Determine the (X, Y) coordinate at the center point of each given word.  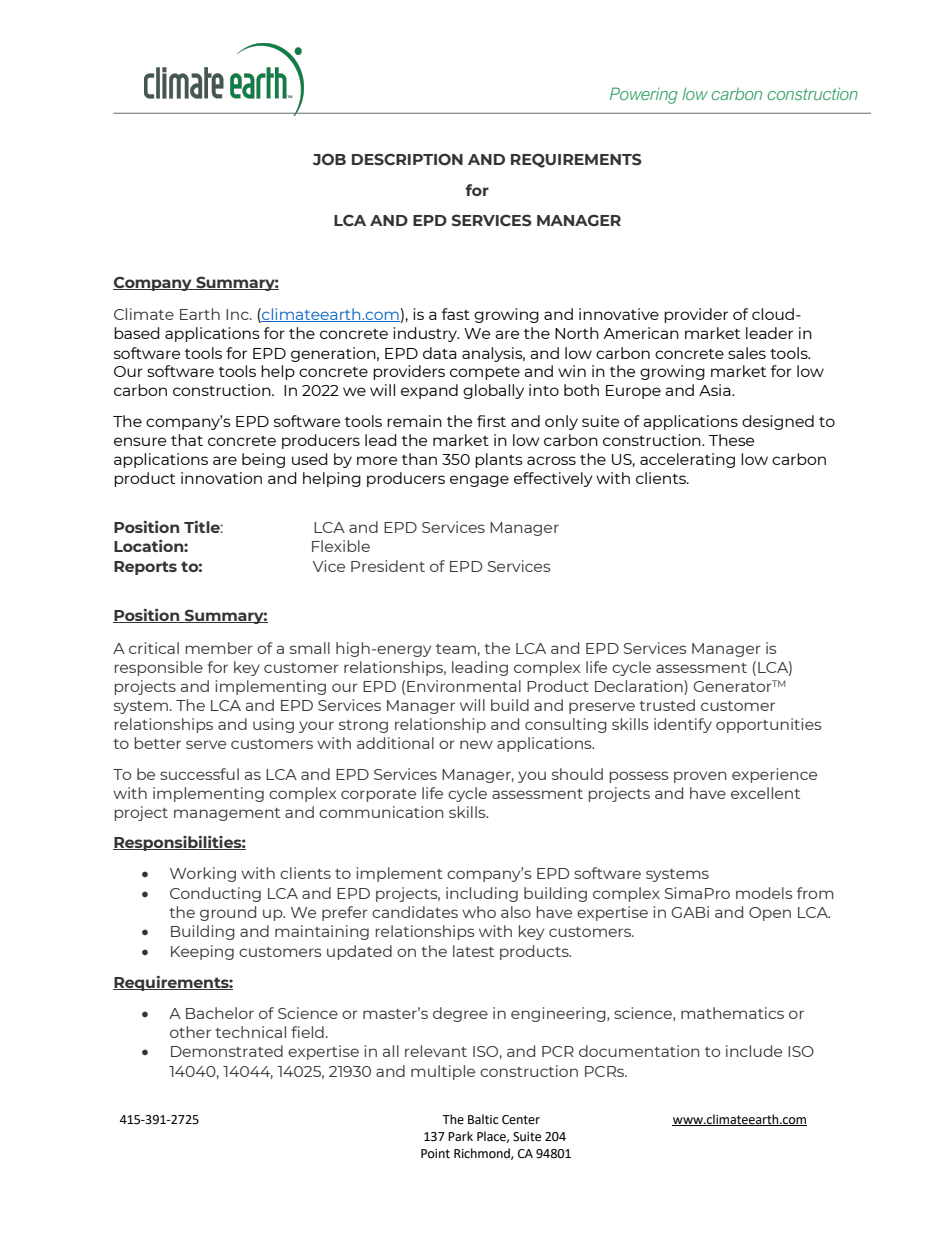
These (731, 440)
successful (199, 774)
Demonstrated (227, 1051)
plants (499, 460)
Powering (644, 95)
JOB (329, 159)
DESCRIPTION (407, 159)
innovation (221, 478)
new (476, 744)
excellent (765, 793)
